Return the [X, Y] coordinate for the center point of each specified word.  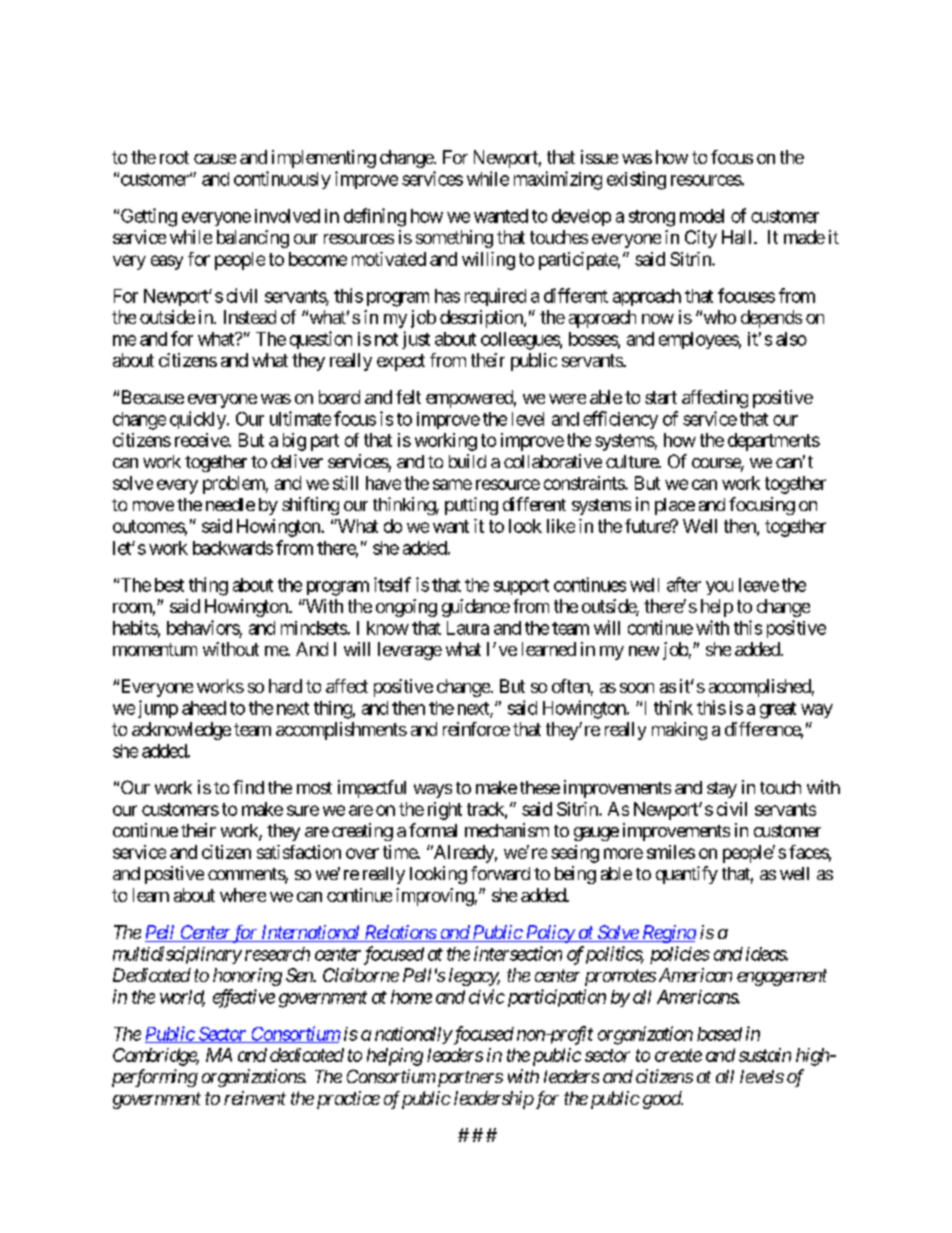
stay [722, 790]
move [153, 506]
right [445, 811]
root [174, 157]
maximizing [558, 180]
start [661, 397]
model [702, 216]
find [248, 787]
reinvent [255, 1098]
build [467, 461]
